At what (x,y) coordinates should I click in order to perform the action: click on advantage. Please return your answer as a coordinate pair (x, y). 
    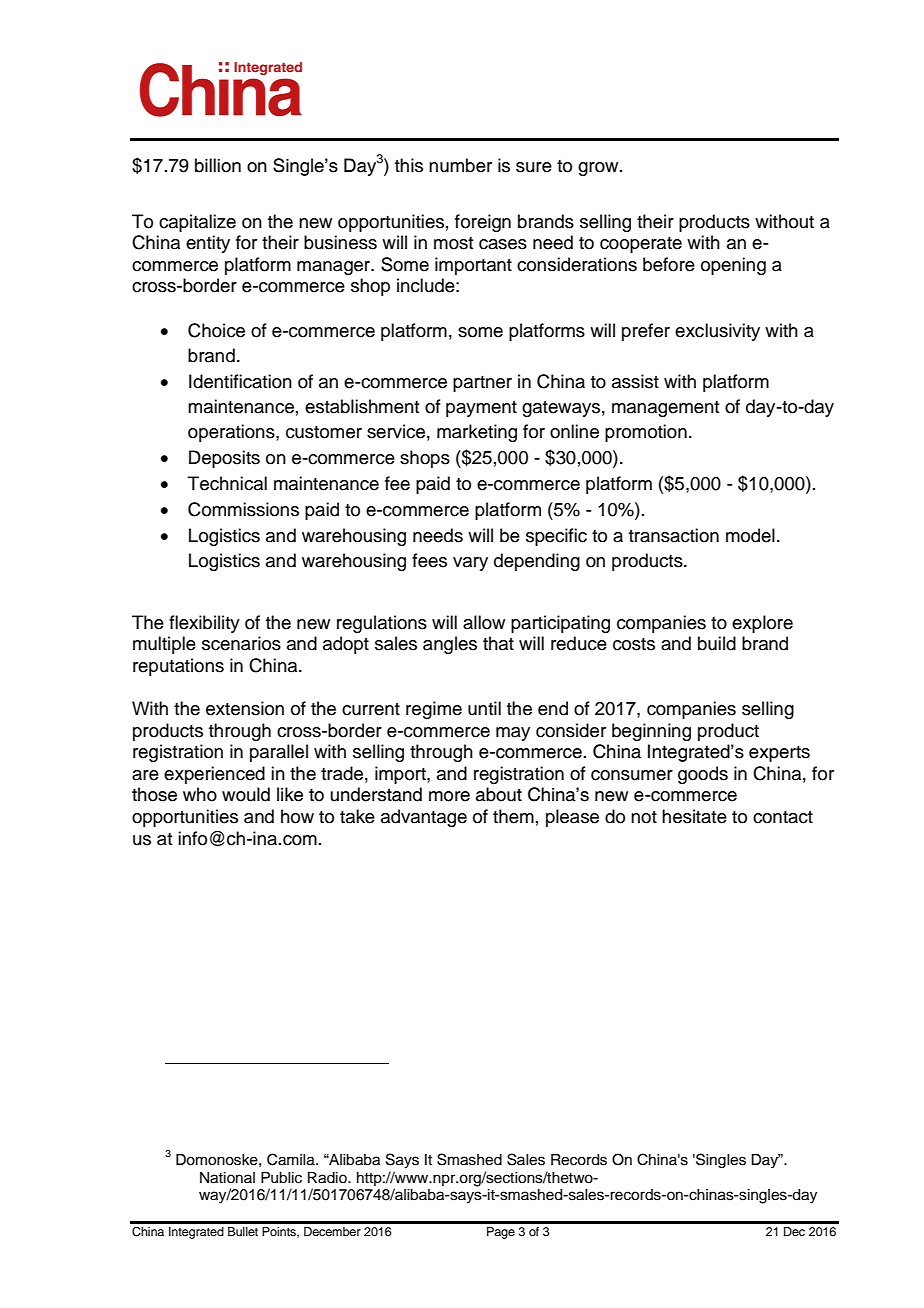
    Looking at the image, I should click on (424, 818).
